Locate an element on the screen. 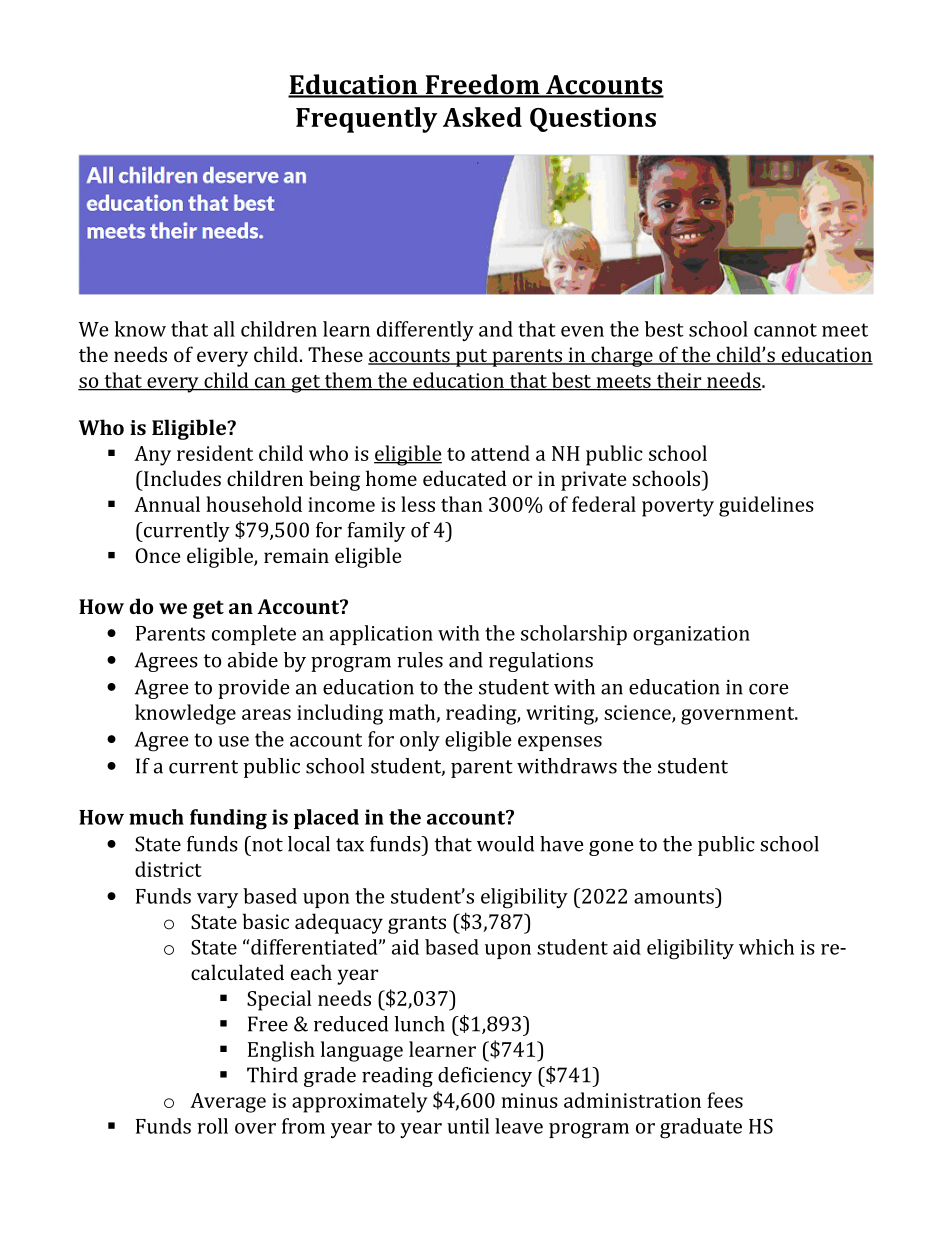 The height and width of the screenshot is (1233, 952). resident is located at coordinates (215, 453).
